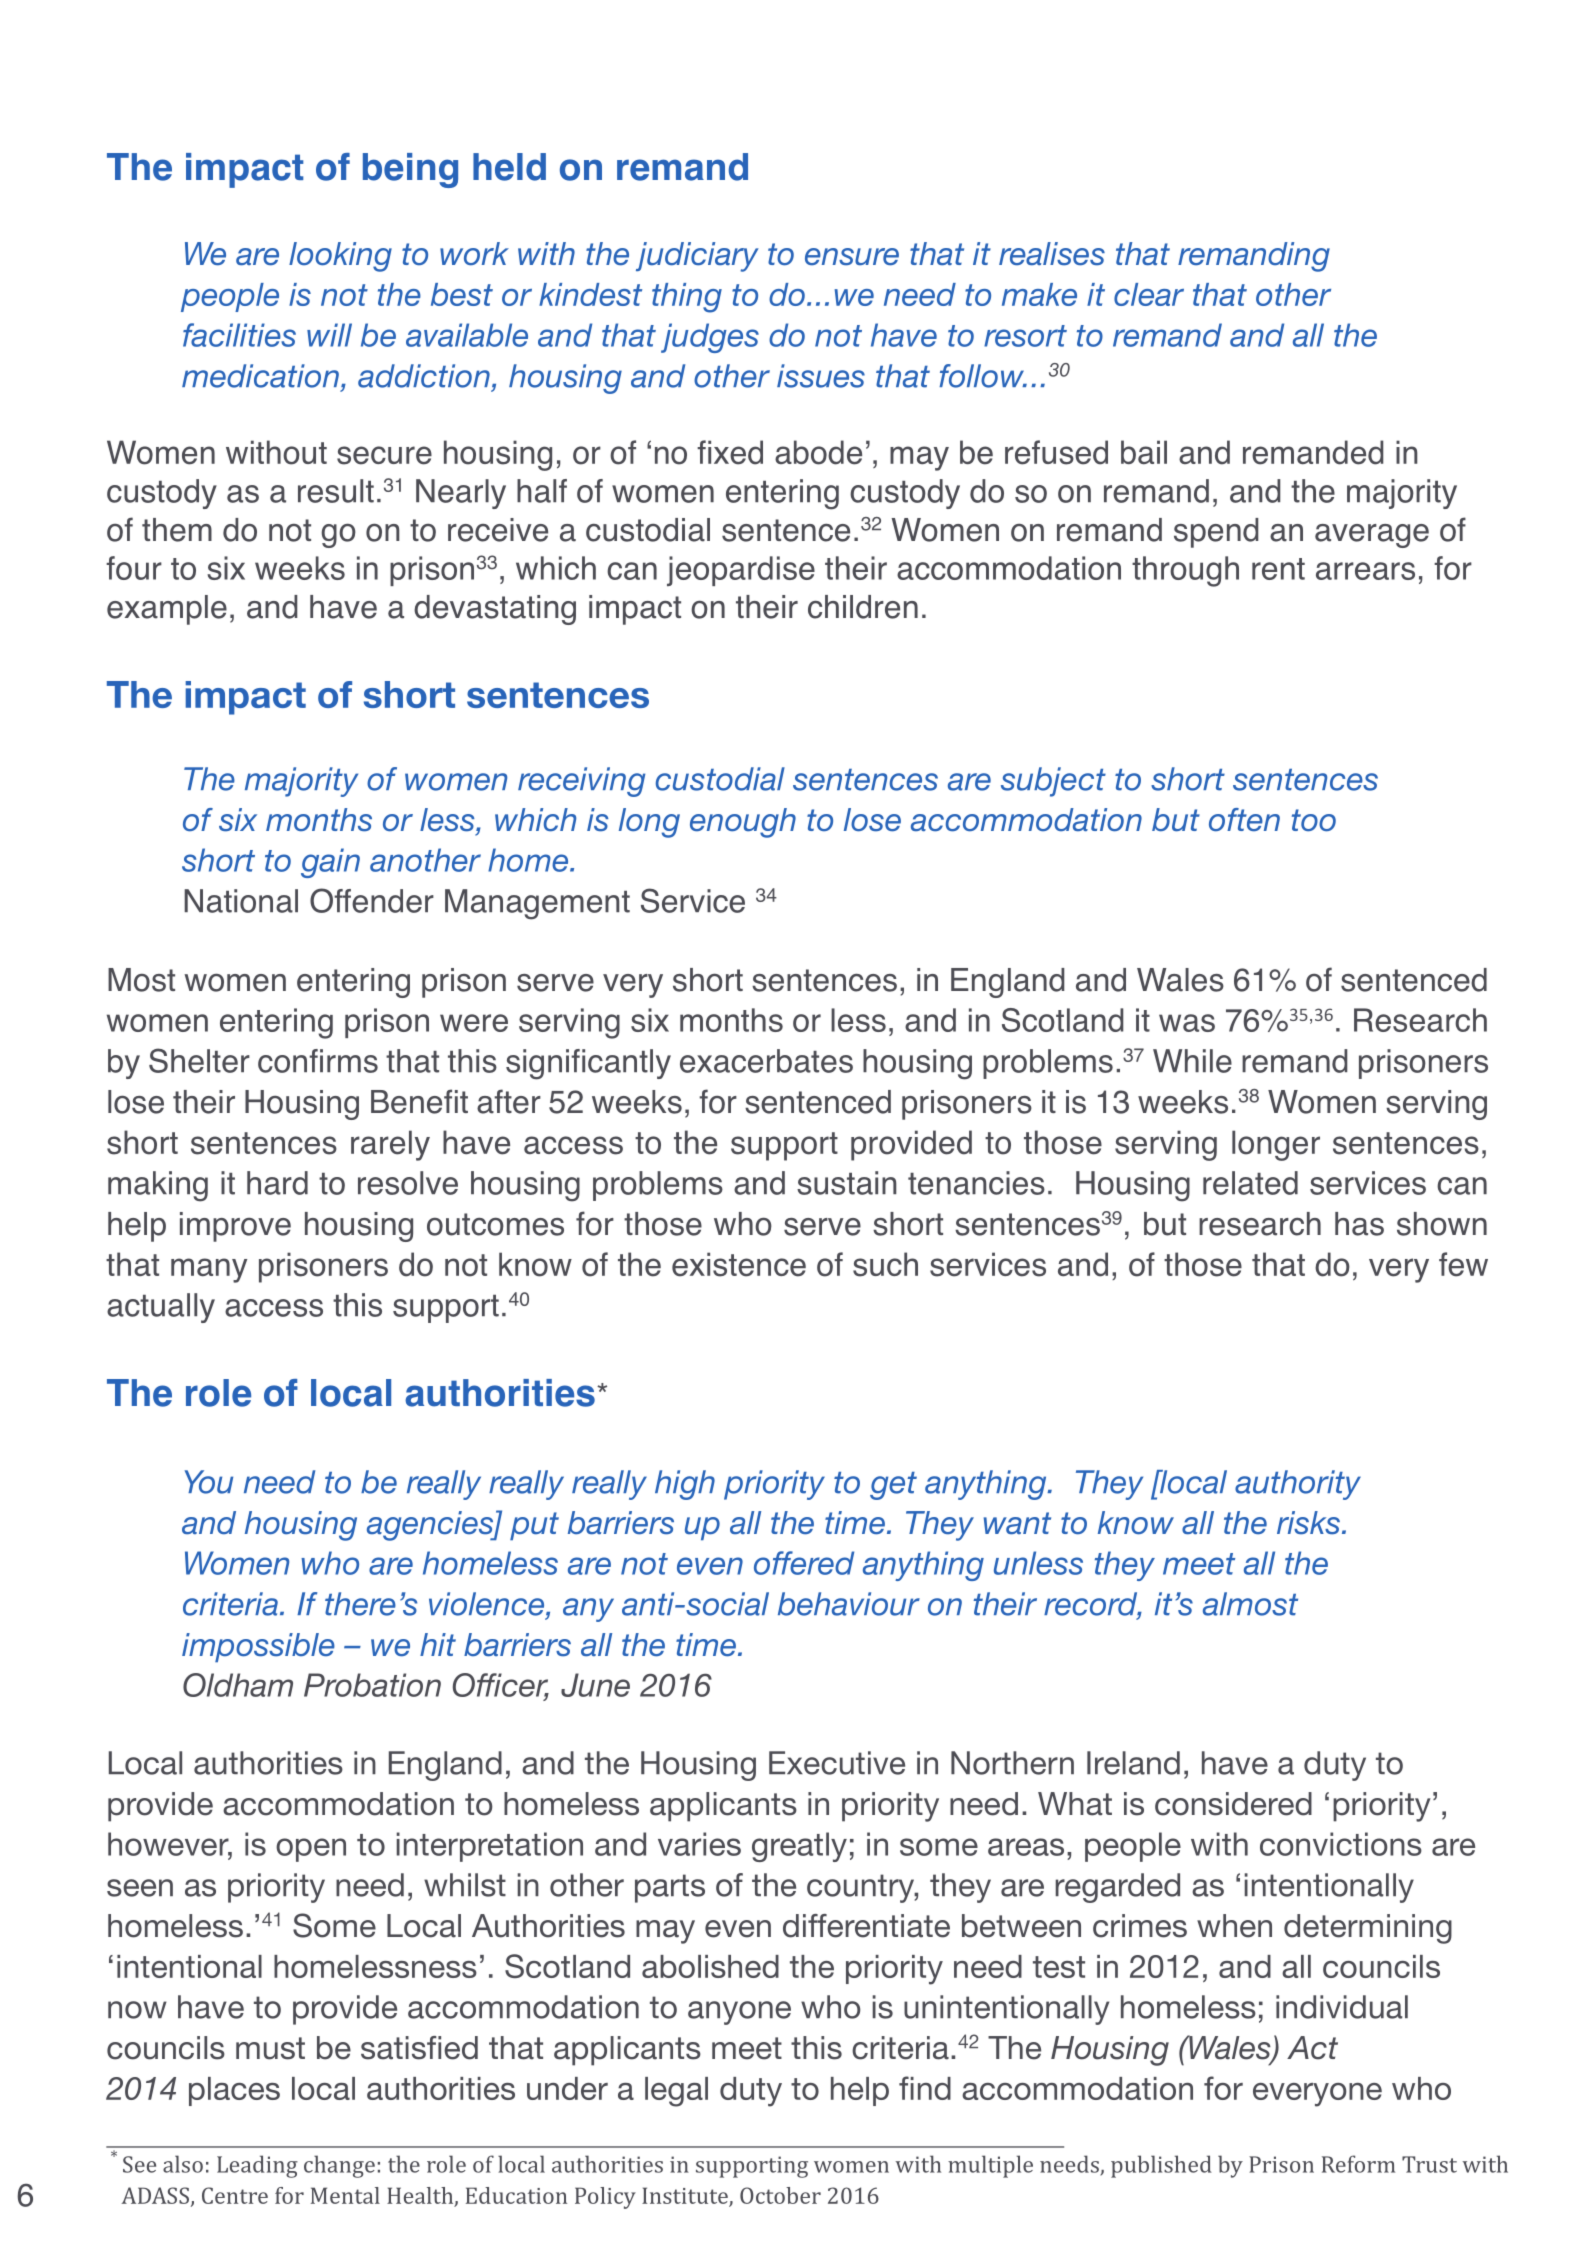 The image size is (1595, 2256). I want to click on Leading, so click(257, 2166).
